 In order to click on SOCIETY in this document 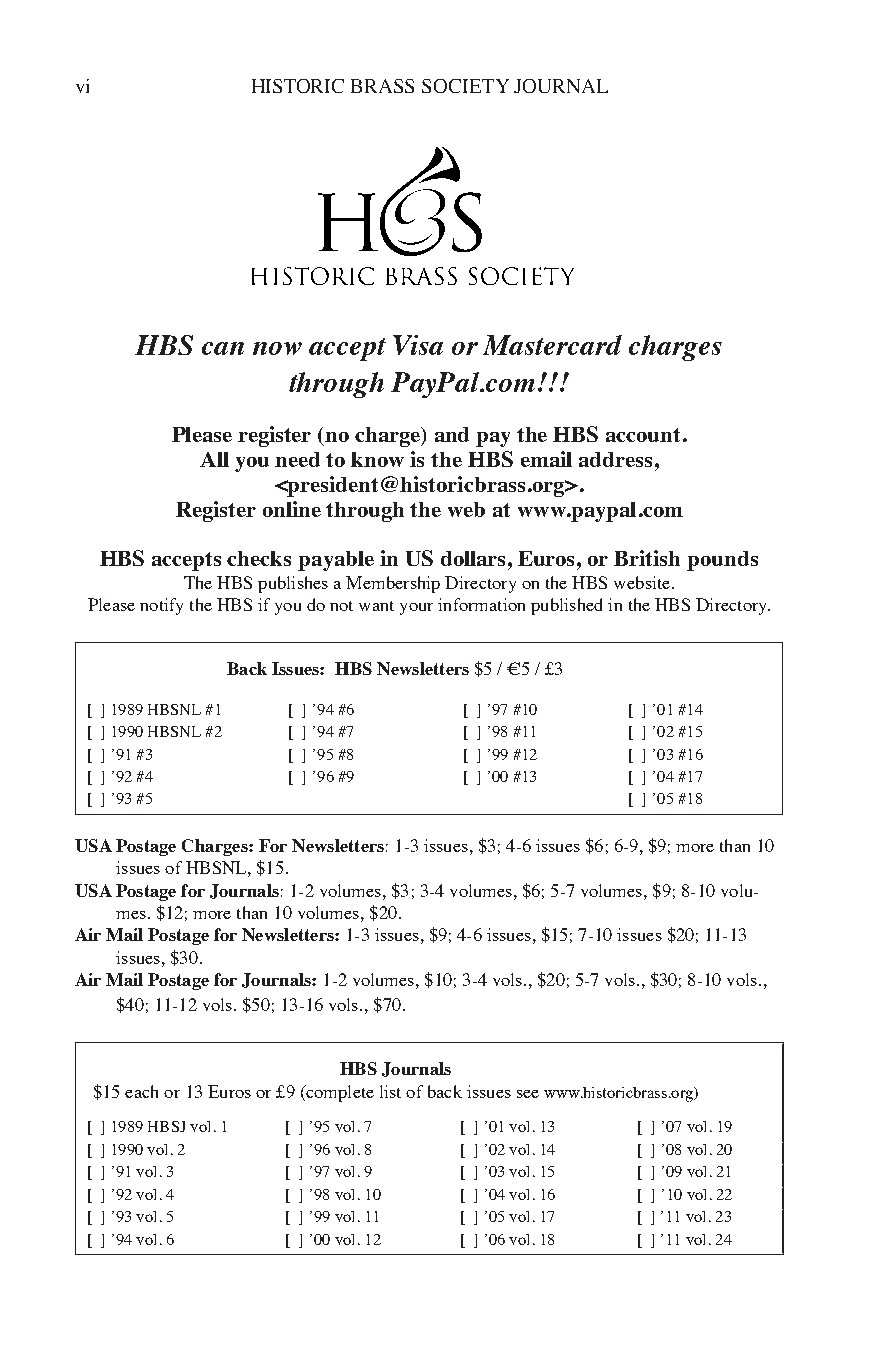, I will do `click(465, 86)`.
